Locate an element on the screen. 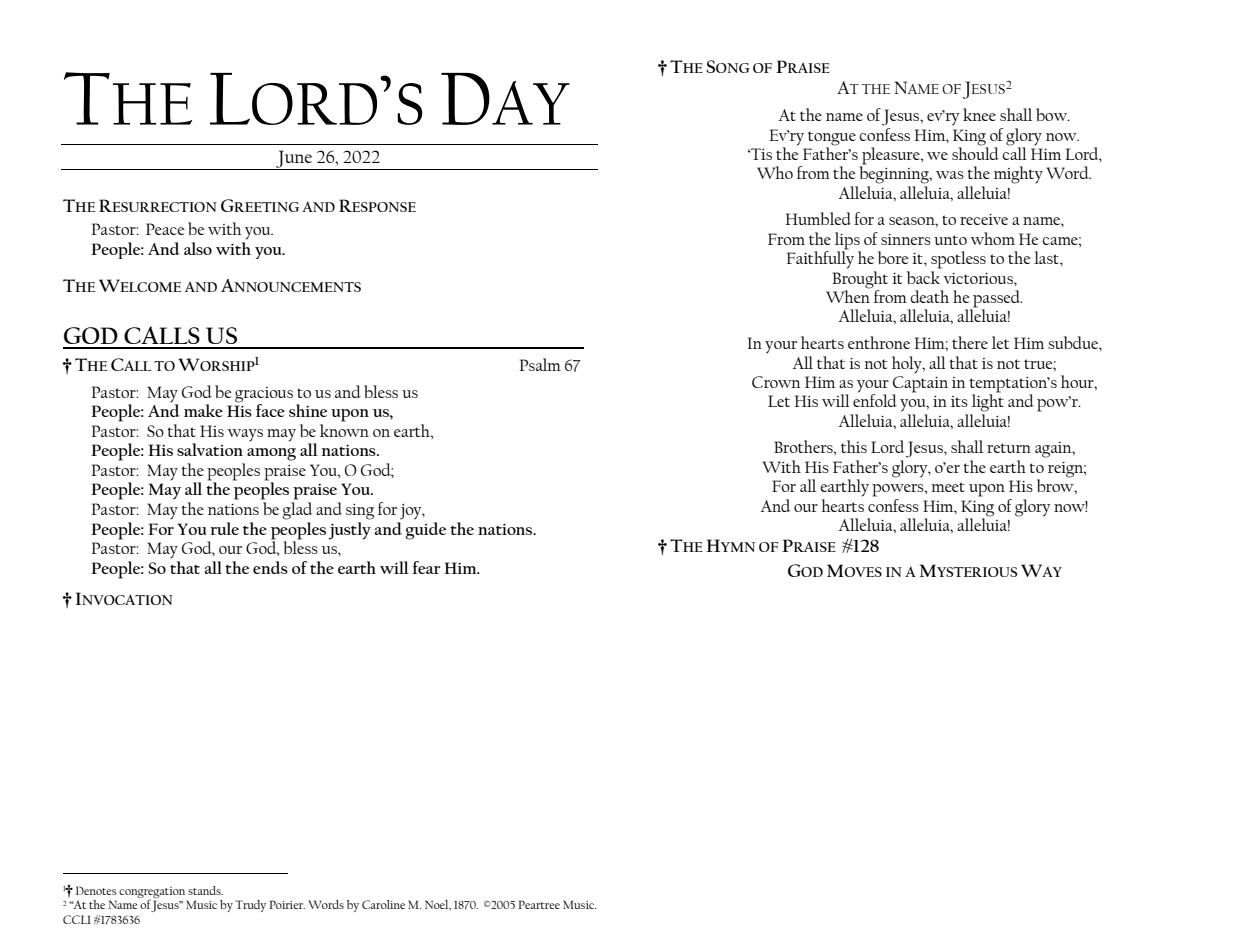 The height and width of the screenshot is (952, 1233). gracious is located at coordinates (264, 396).
